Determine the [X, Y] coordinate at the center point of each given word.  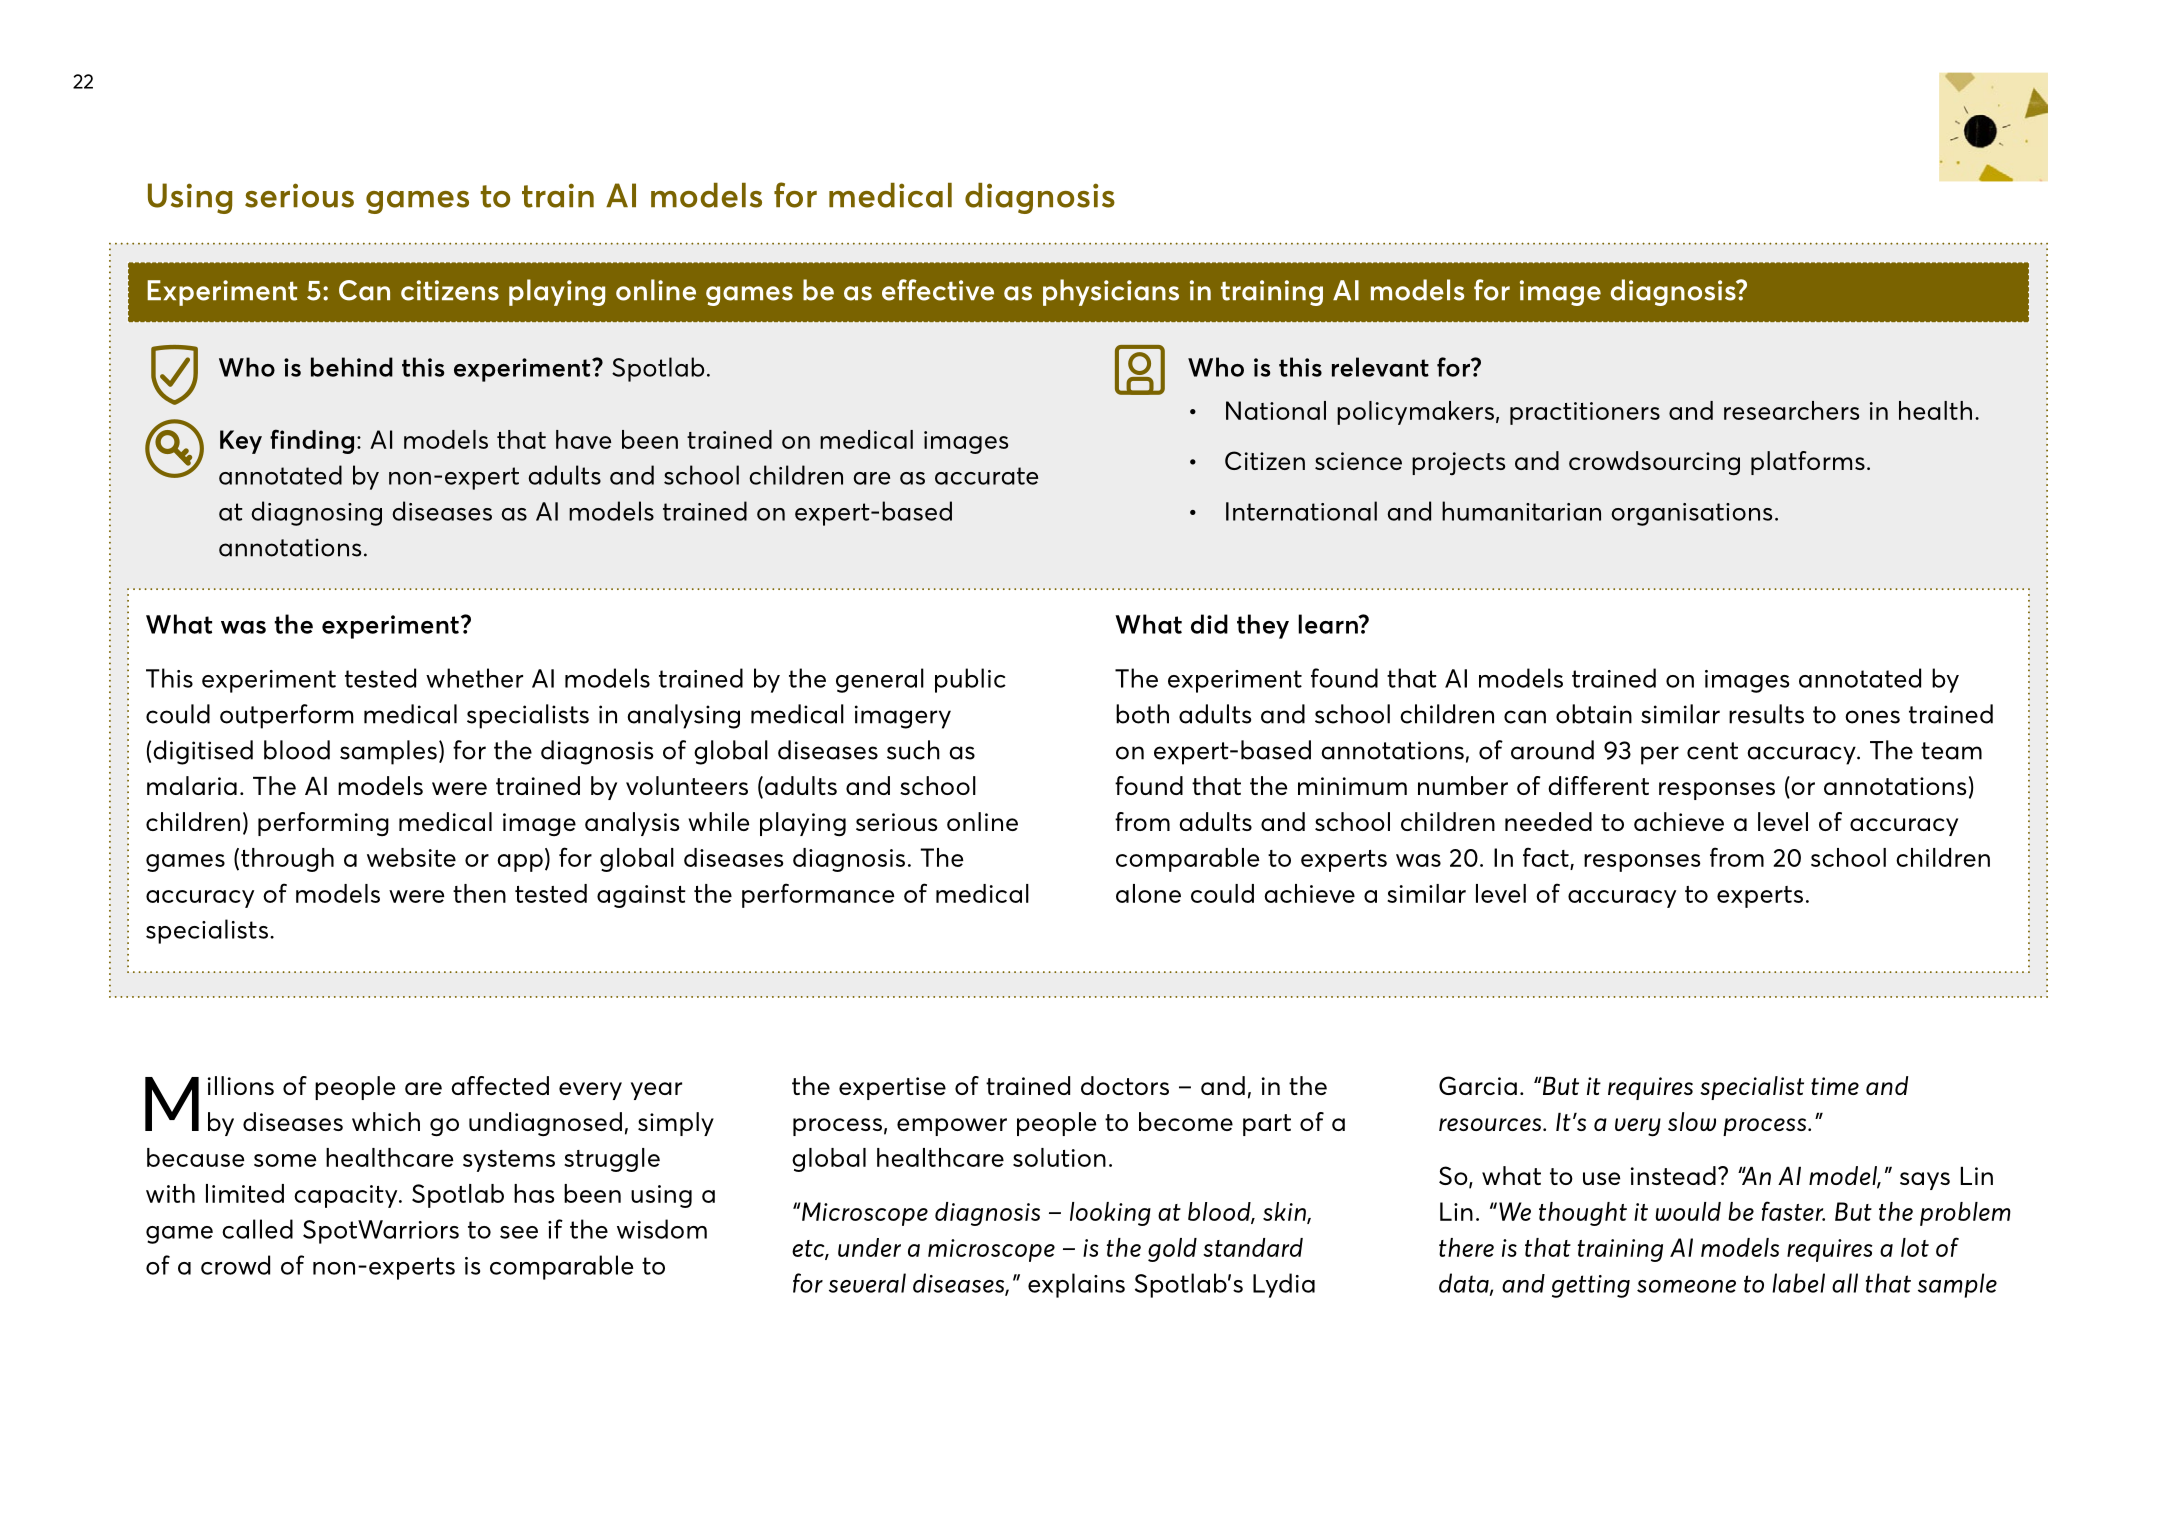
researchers [1791, 410]
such [913, 750]
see [519, 1232]
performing [323, 824]
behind [352, 367]
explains [1076, 1285]
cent [1712, 751]
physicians [1111, 292]
